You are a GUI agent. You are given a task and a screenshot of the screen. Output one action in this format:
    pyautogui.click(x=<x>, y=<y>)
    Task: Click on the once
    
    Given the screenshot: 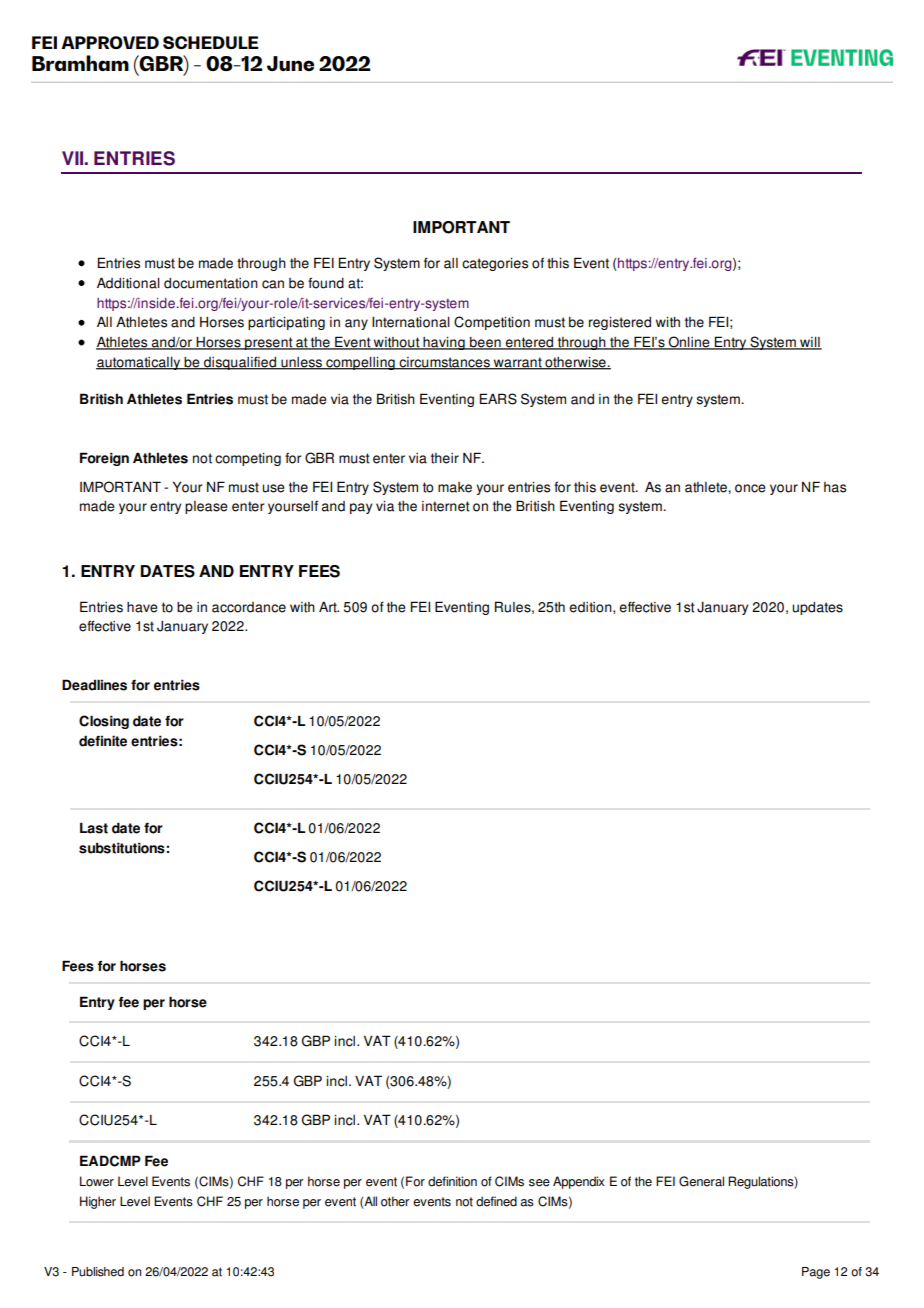 What is the action you would take?
    pyautogui.click(x=750, y=488)
